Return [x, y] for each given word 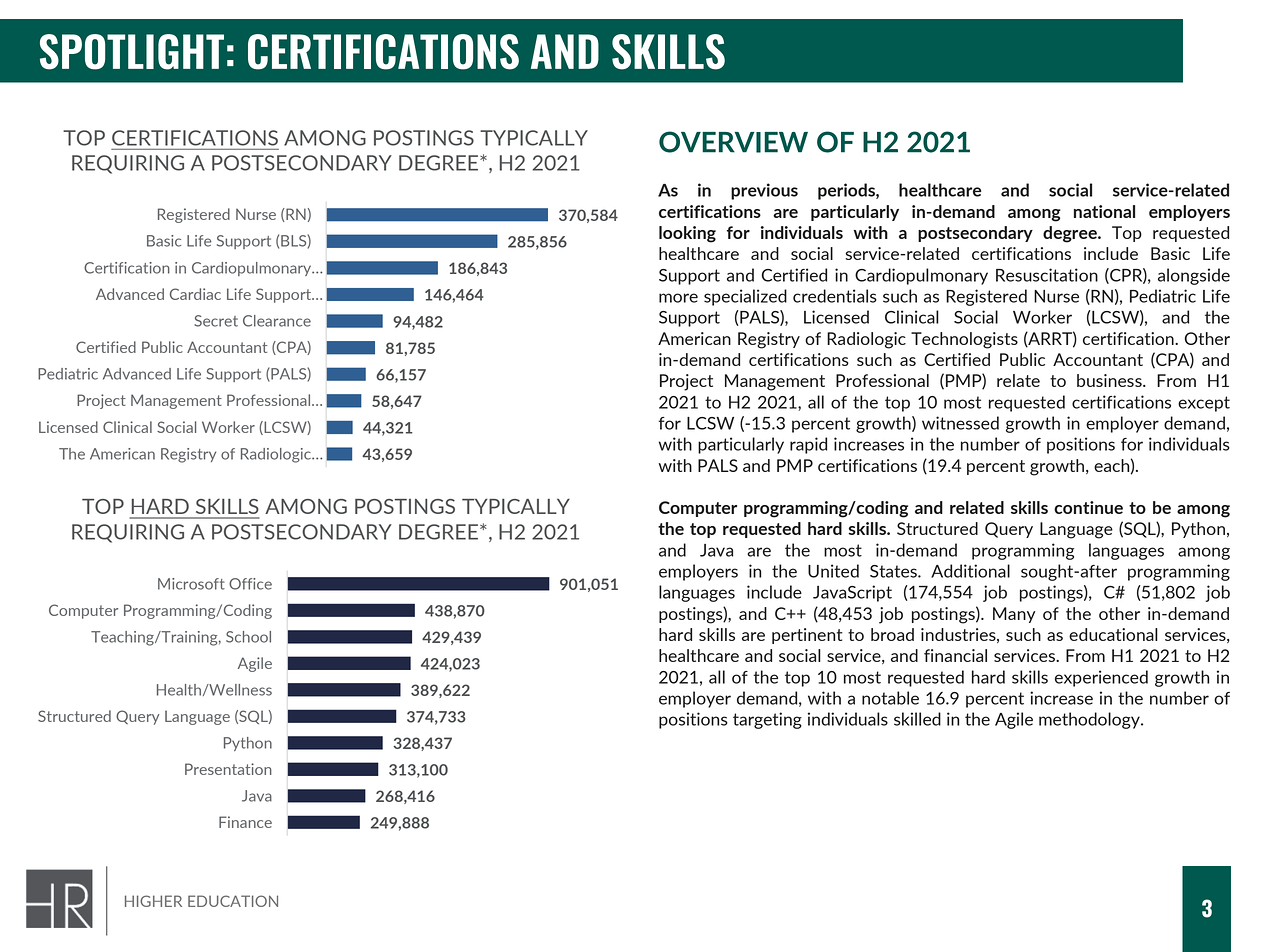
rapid [808, 445]
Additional [970, 571]
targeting [767, 720]
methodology [1090, 720]
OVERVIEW [733, 142]
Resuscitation [1047, 275]
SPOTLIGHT [132, 52]
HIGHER [153, 901]
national [1104, 211]
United [833, 571]
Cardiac [195, 294]
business [1110, 380]
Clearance [277, 321]
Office [250, 584]
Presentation [228, 769]
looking [687, 234]
